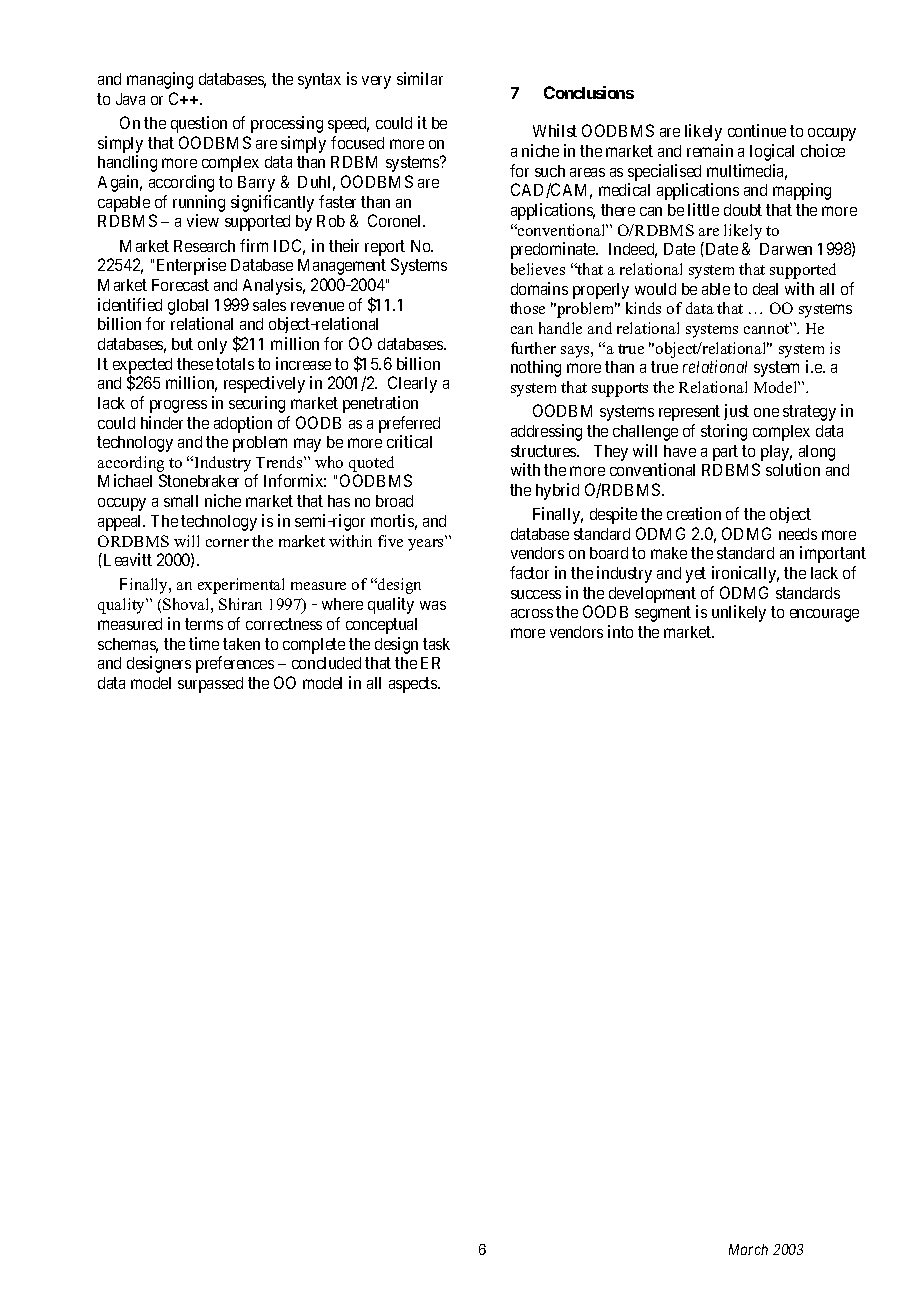 Image resolution: width=924 pixels, height=1308 pixels. I want to click on aspects, so click(414, 685).
